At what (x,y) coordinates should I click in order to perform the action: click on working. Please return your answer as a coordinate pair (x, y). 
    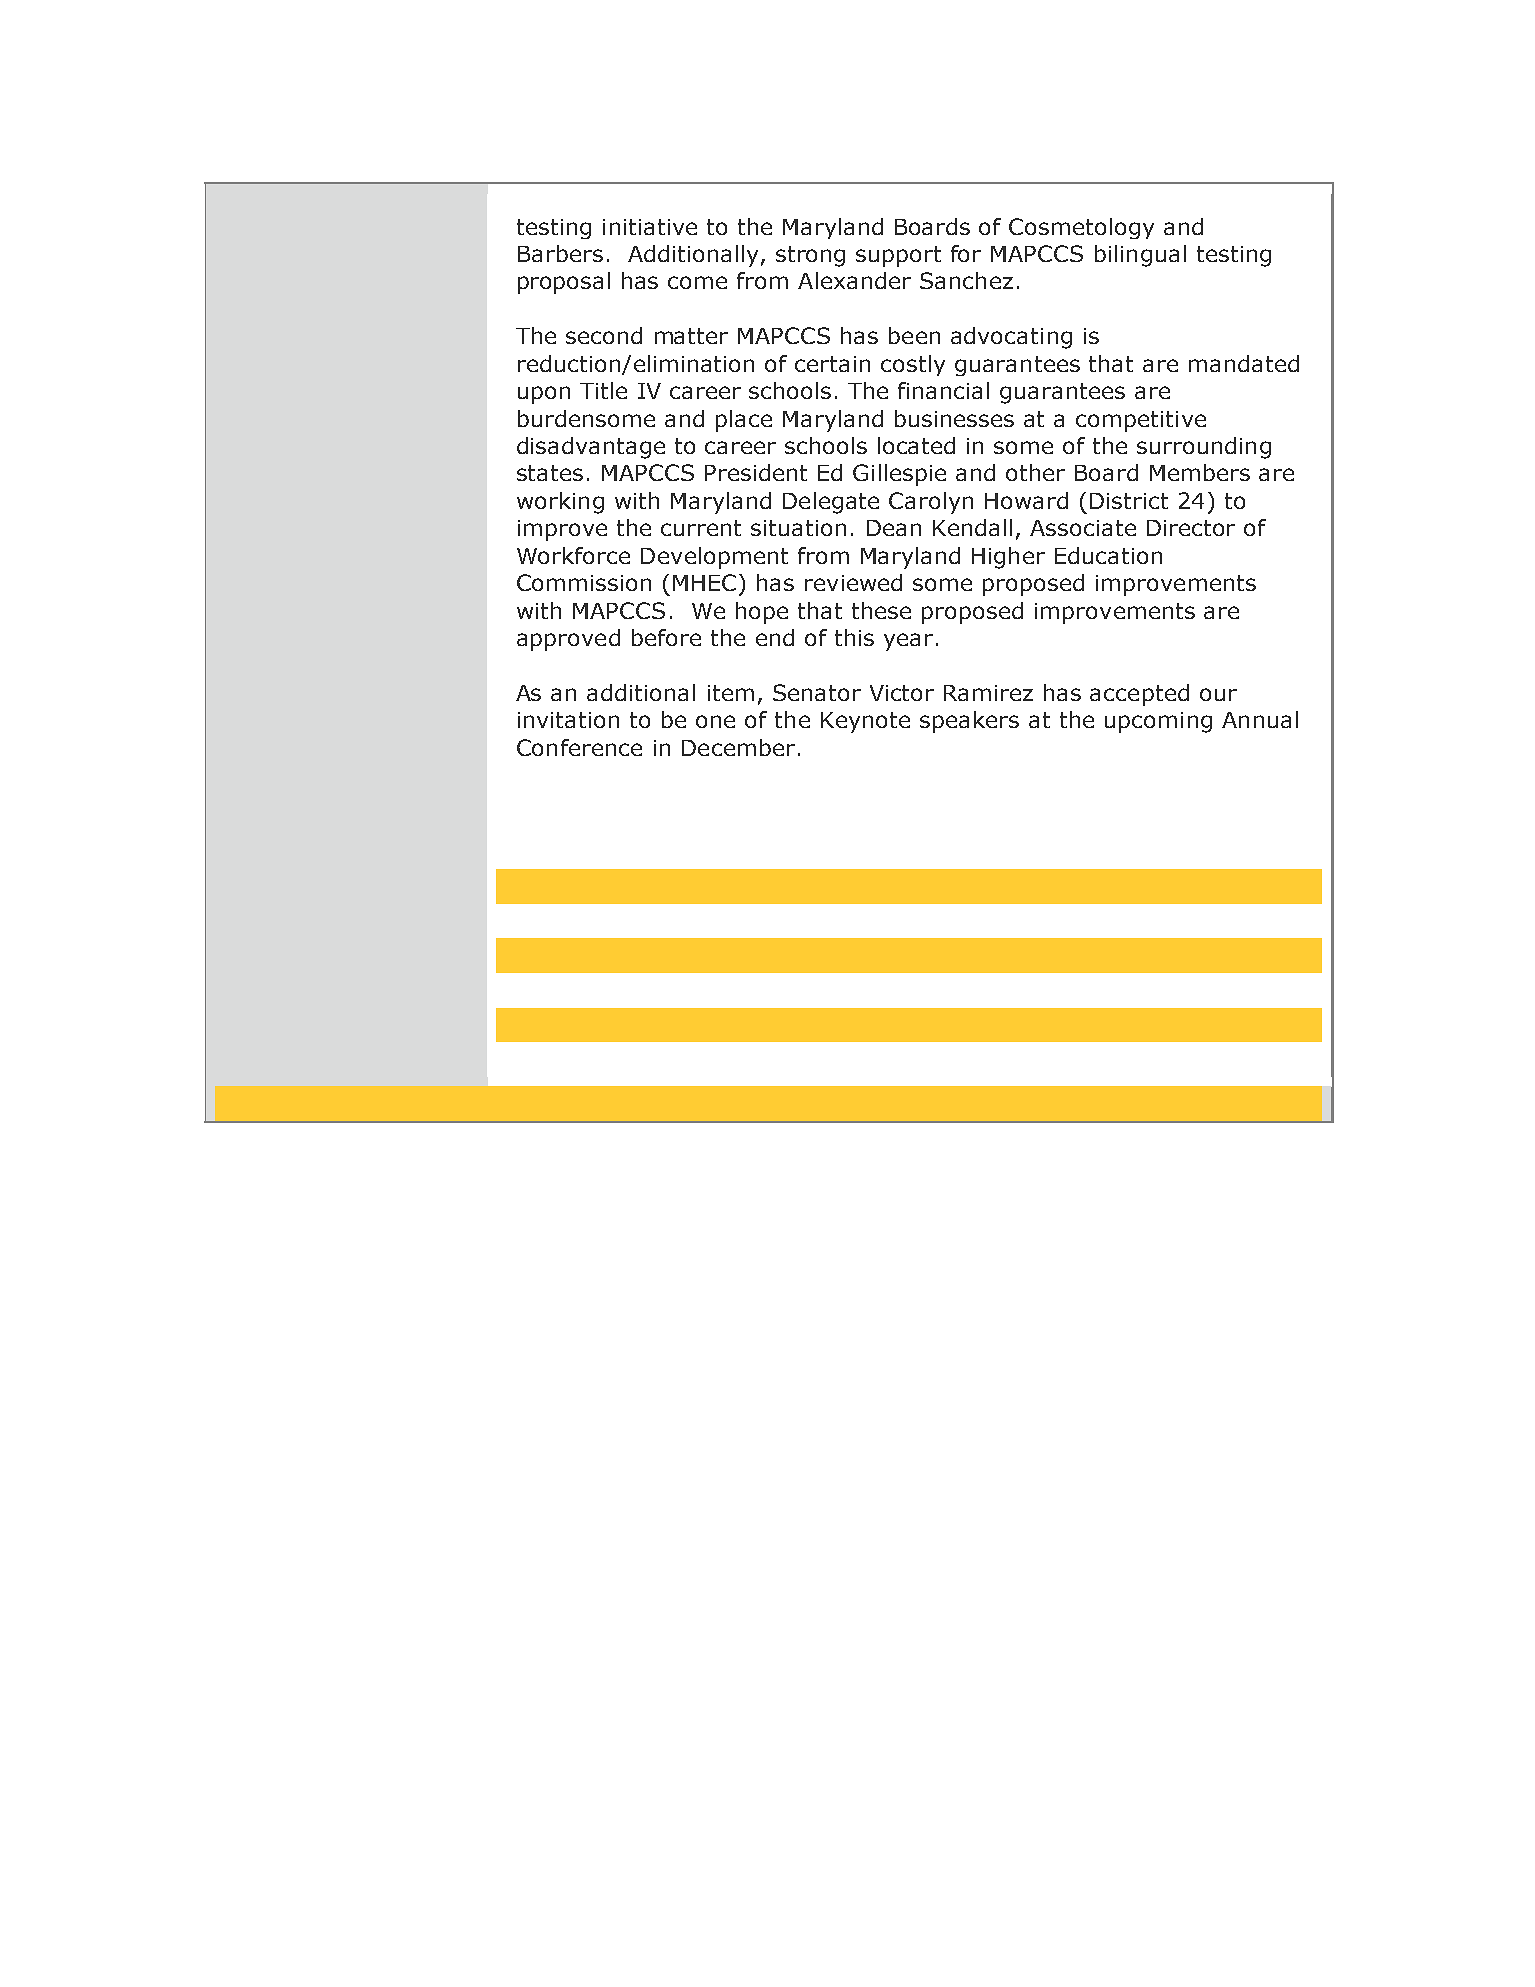
    Looking at the image, I should click on (560, 503).
